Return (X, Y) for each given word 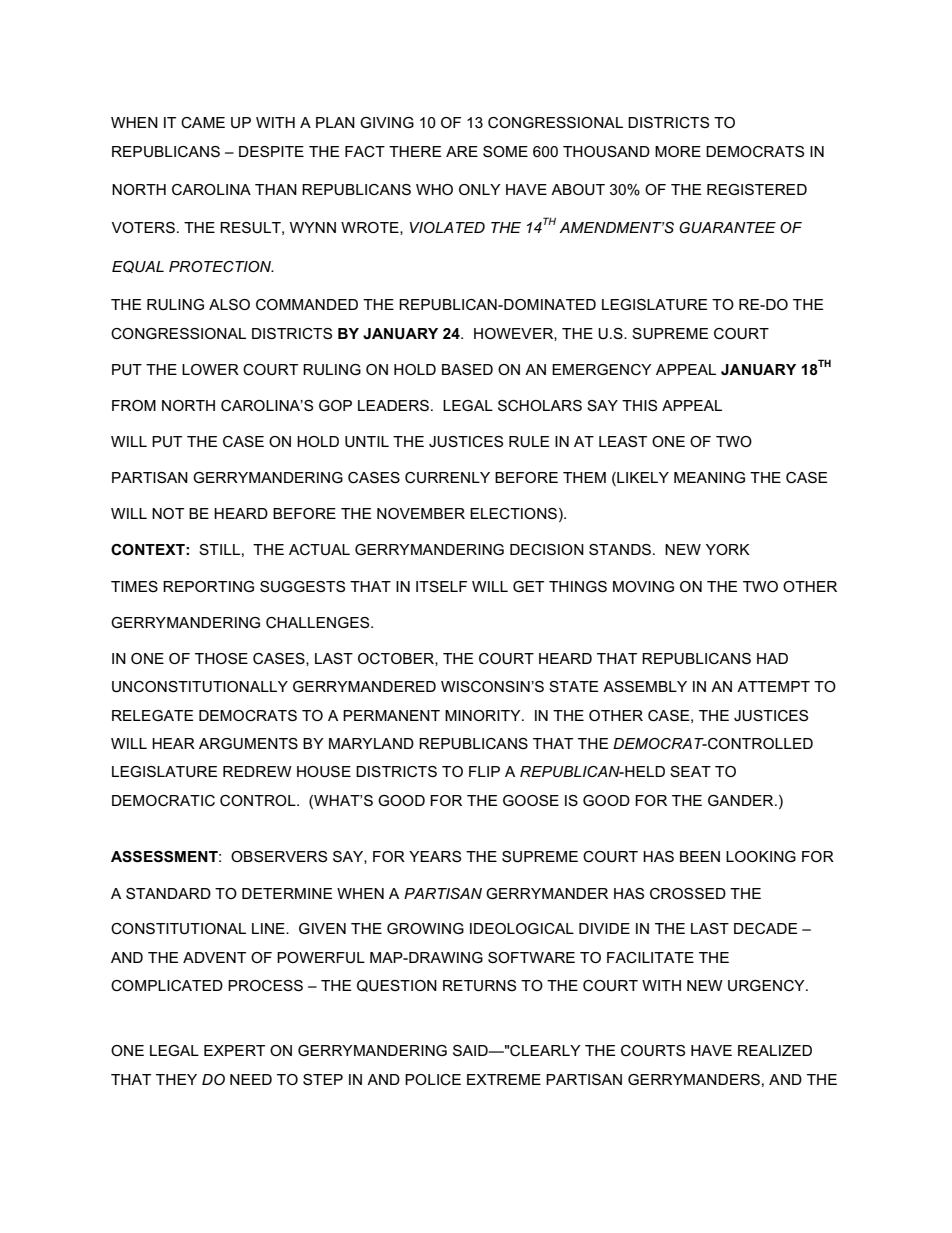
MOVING (643, 586)
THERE (415, 151)
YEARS (435, 856)
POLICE (433, 1079)
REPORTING (208, 586)
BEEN (700, 856)
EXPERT (234, 1050)
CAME (203, 122)
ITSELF (441, 586)
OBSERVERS (279, 856)
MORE (678, 151)
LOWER (210, 369)
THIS (639, 405)
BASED (467, 369)
